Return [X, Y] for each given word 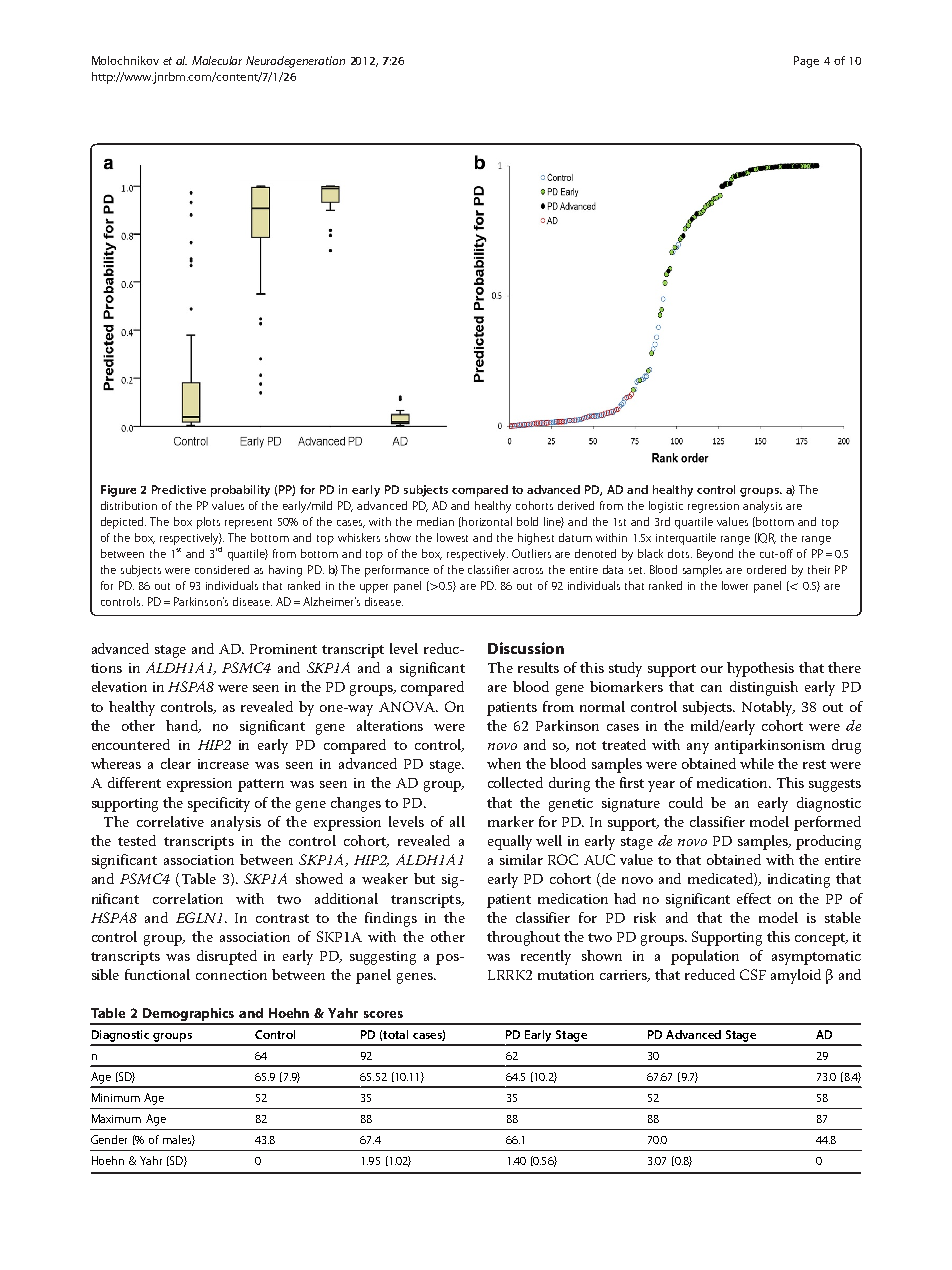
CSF [753, 974]
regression [713, 507]
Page [806, 62]
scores [383, 1014]
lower [735, 585]
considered [222, 569]
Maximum [116, 1118]
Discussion [526, 648]
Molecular [217, 60]
